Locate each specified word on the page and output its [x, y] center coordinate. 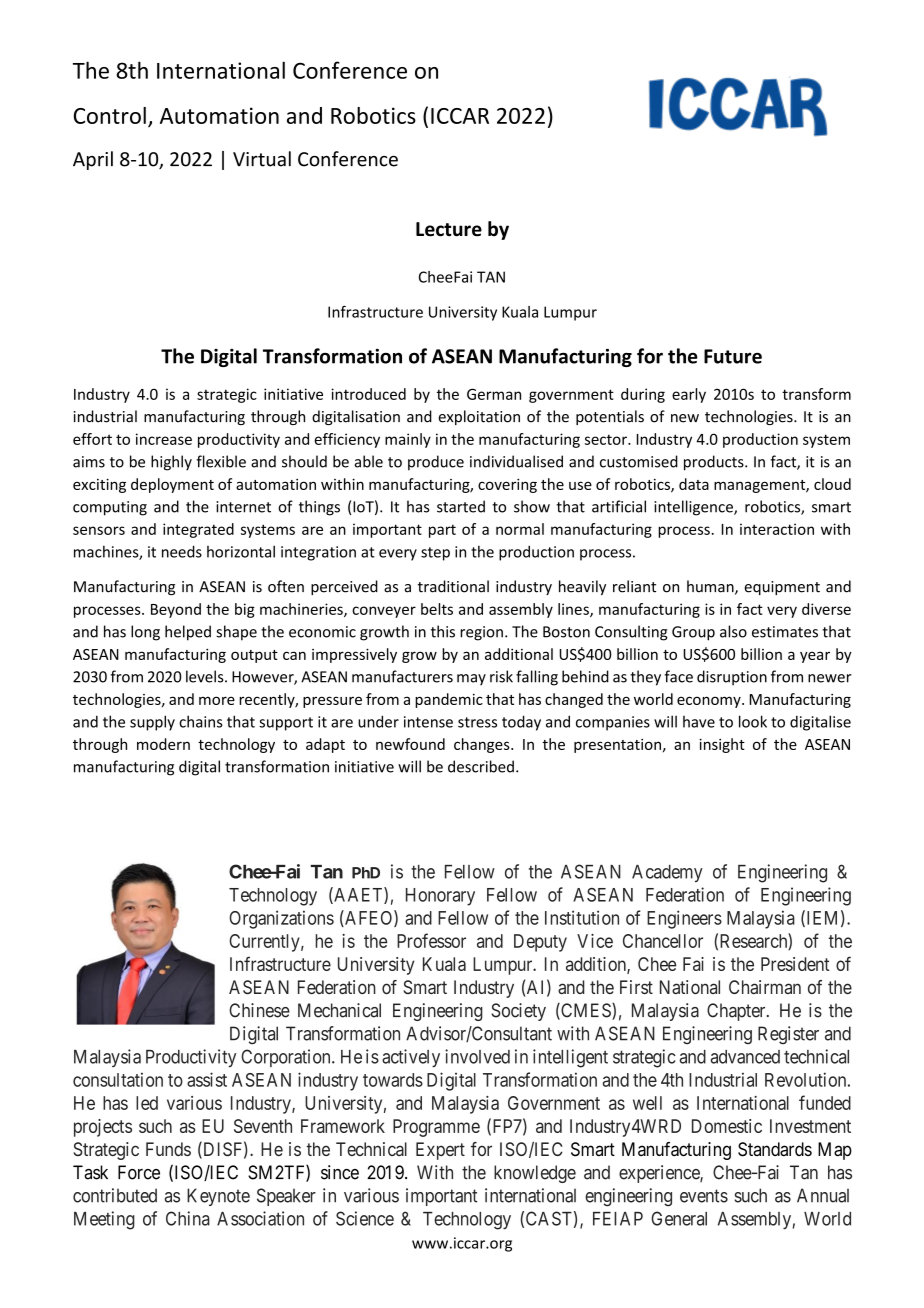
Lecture [449, 229]
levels [206, 676]
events [704, 1196]
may [471, 680]
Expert [440, 1151]
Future [733, 356]
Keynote [218, 1197]
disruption [732, 678]
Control [110, 115]
